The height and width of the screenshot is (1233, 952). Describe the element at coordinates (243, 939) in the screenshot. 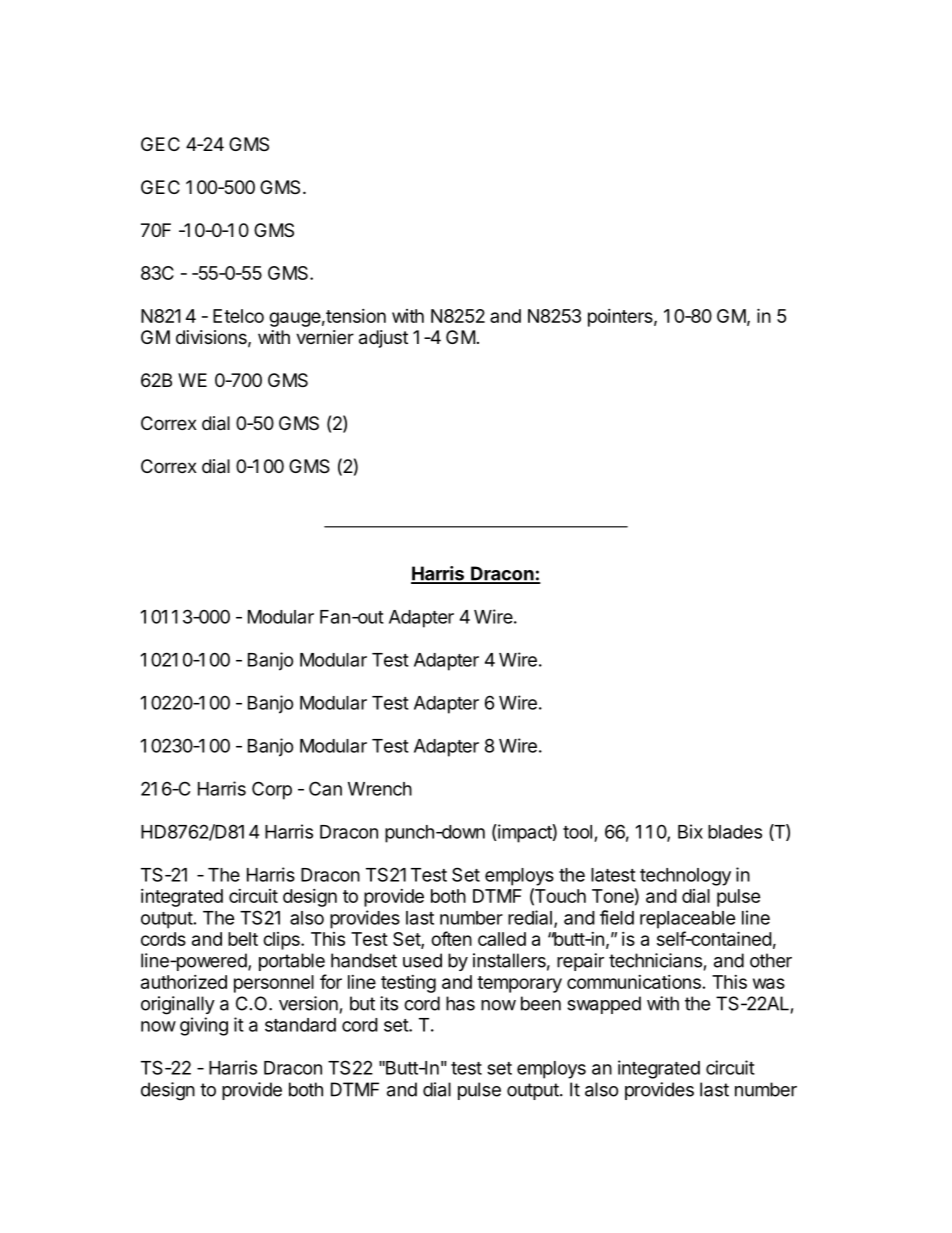

I see `belt` at that location.
